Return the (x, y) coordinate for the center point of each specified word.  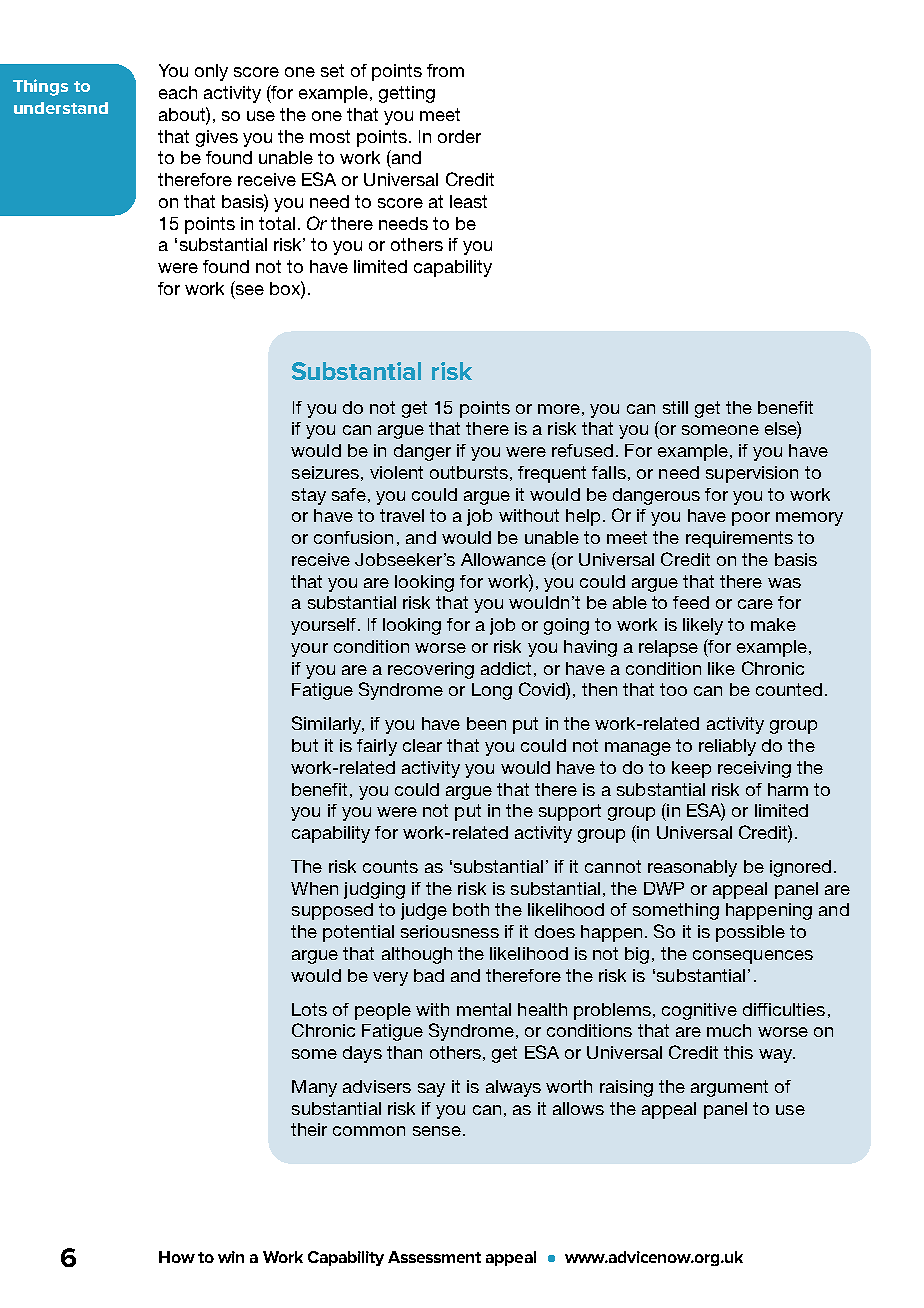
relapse (668, 648)
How (177, 1257)
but (305, 745)
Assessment (434, 1257)
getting (407, 94)
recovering (431, 670)
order (459, 136)
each (178, 92)
